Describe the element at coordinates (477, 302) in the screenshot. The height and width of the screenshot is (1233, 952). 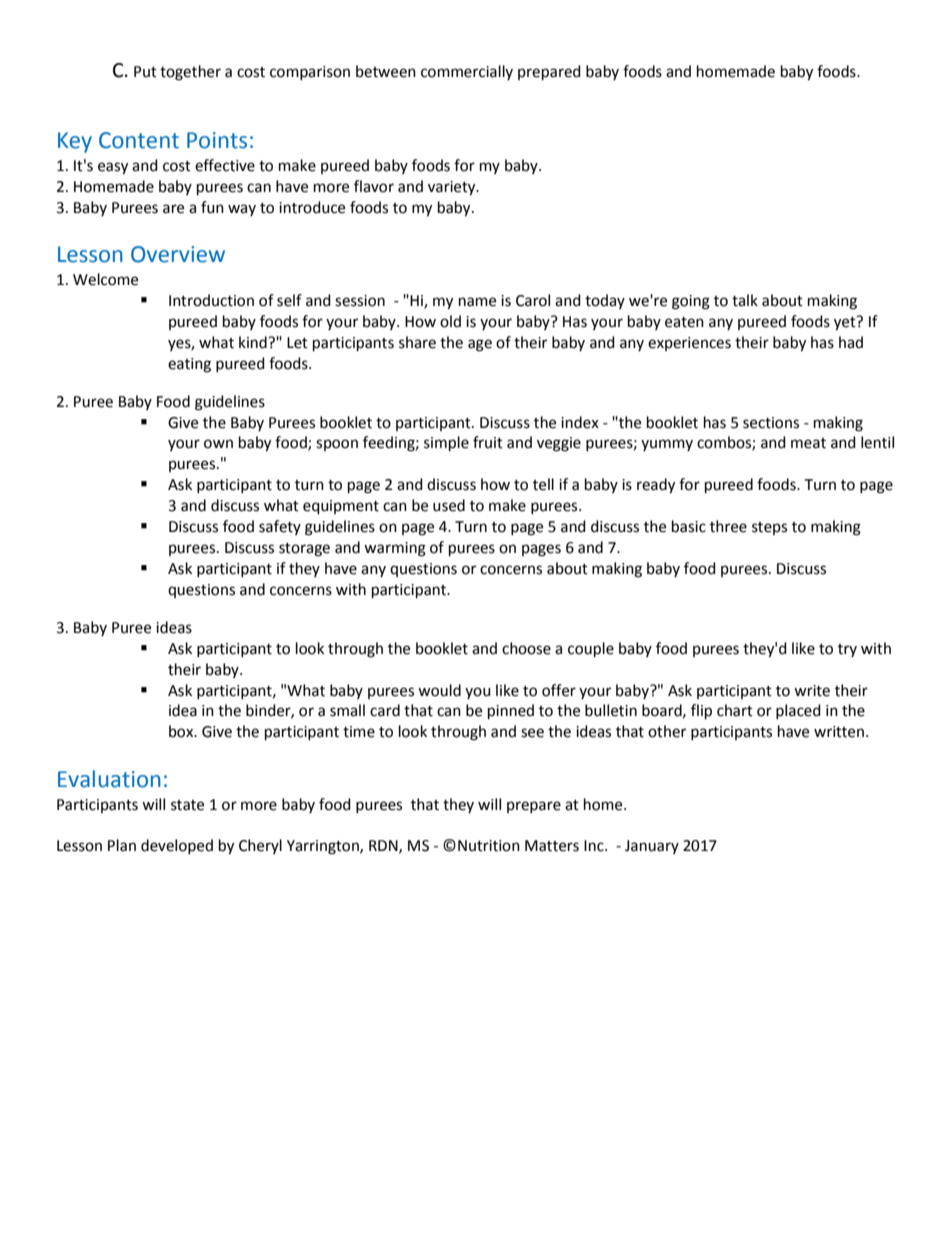
I see `name` at that location.
